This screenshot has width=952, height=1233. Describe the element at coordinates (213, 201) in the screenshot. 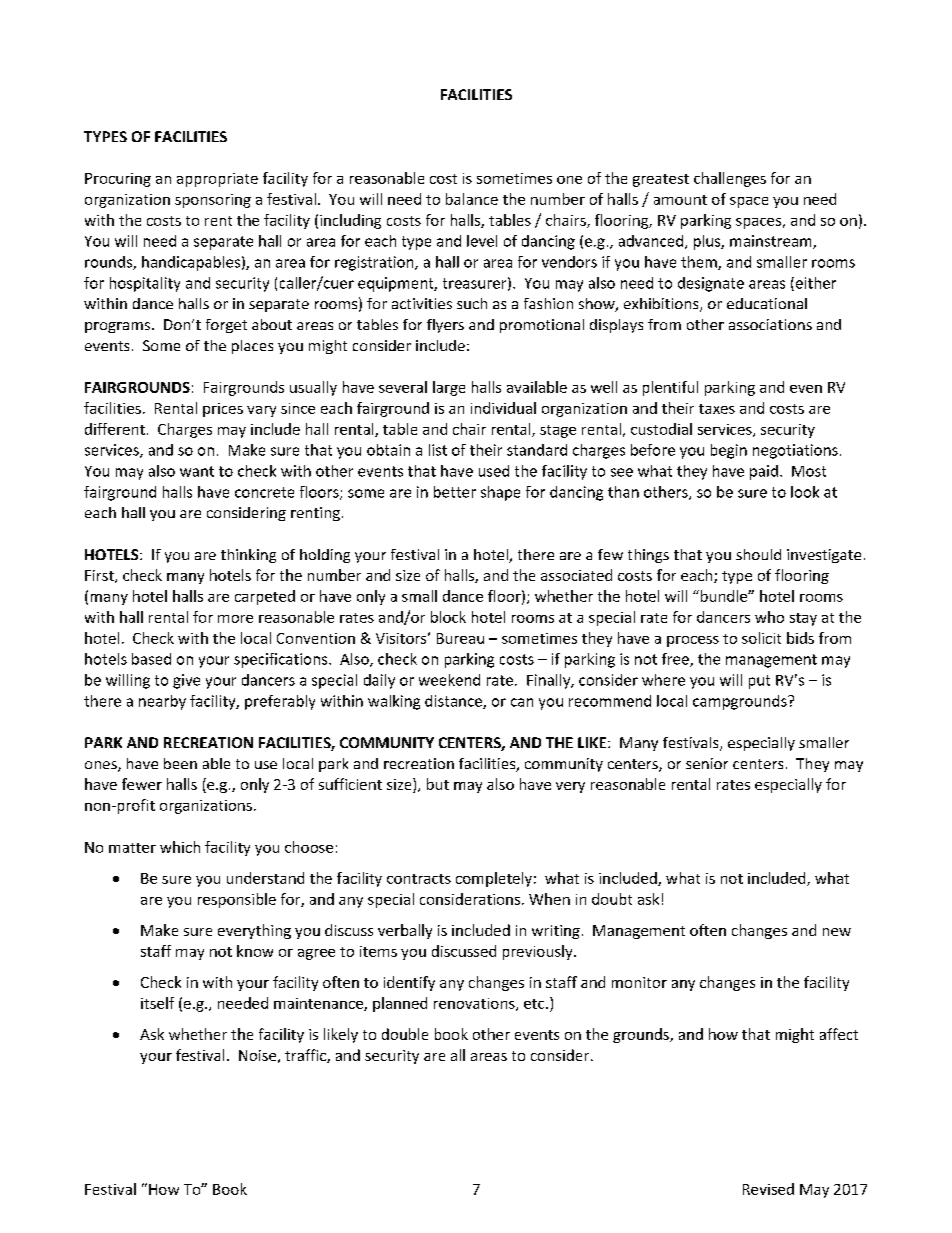

I see `sponsoring` at that location.
